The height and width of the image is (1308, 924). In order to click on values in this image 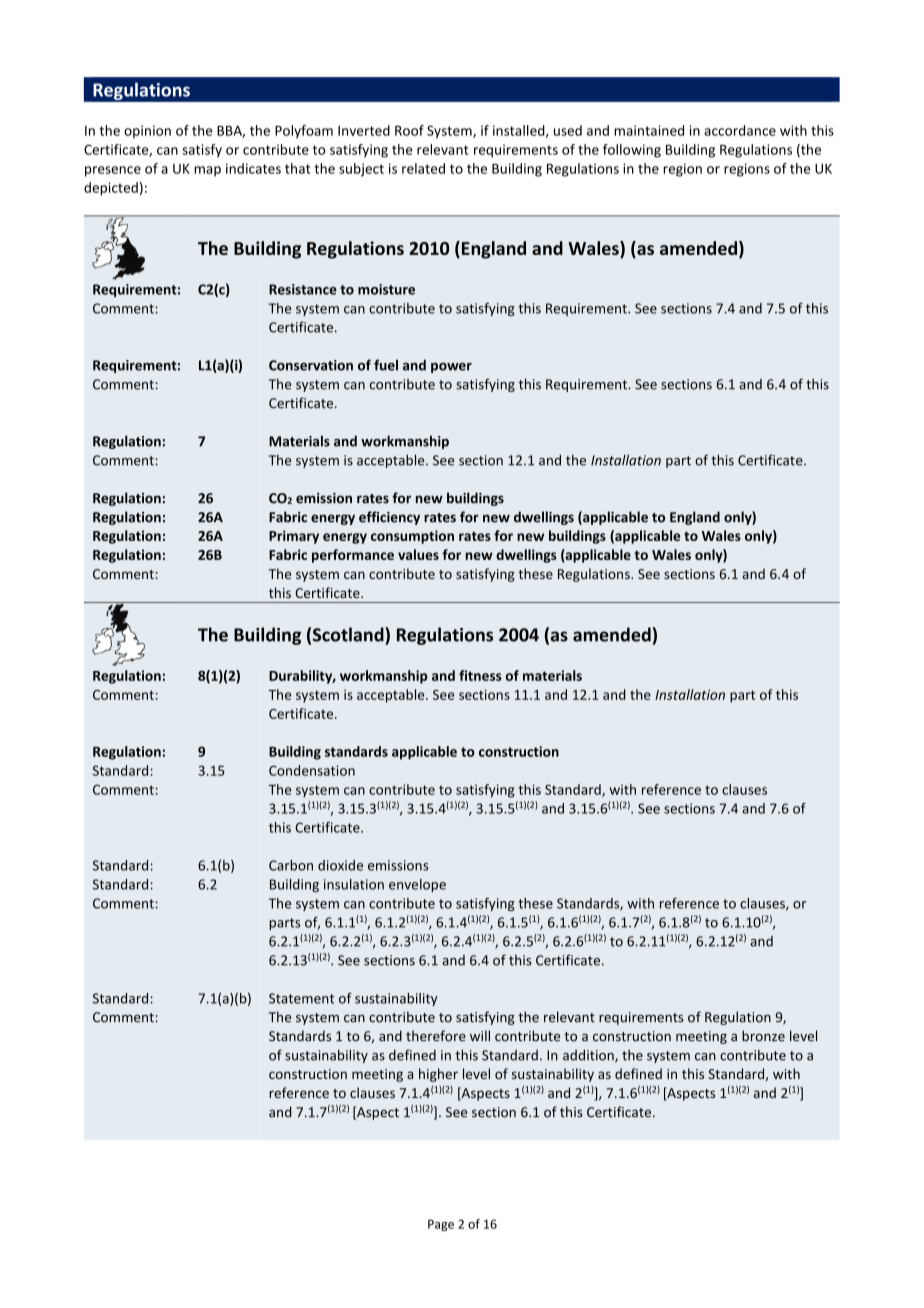, I will do `click(418, 554)`.
